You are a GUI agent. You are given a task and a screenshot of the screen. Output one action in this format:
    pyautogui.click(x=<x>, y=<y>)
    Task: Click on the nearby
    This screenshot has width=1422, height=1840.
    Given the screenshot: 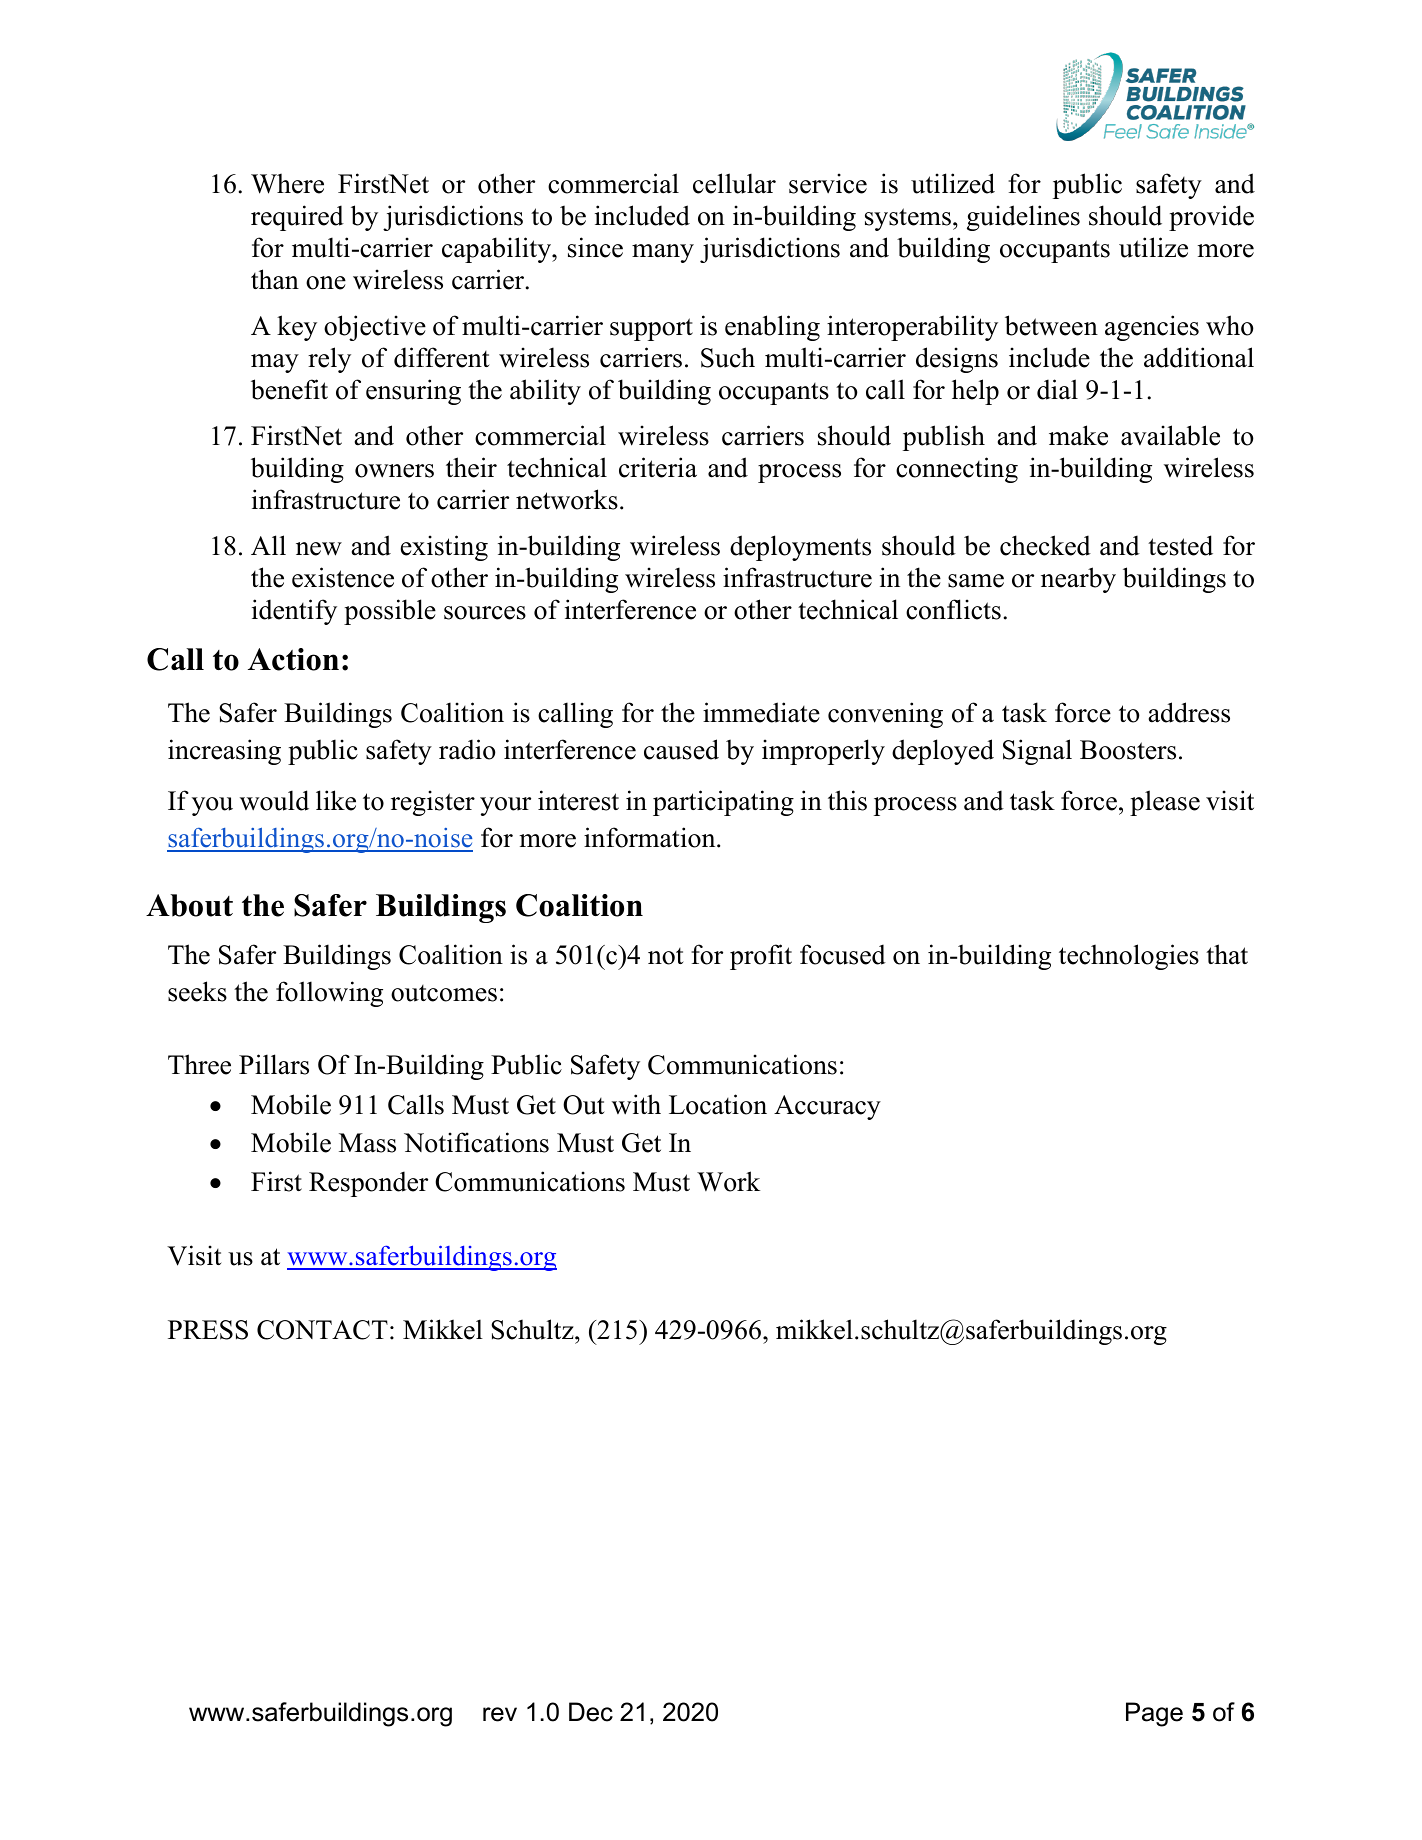 What is the action you would take?
    pyautogui.click(x=1078, y=580)
